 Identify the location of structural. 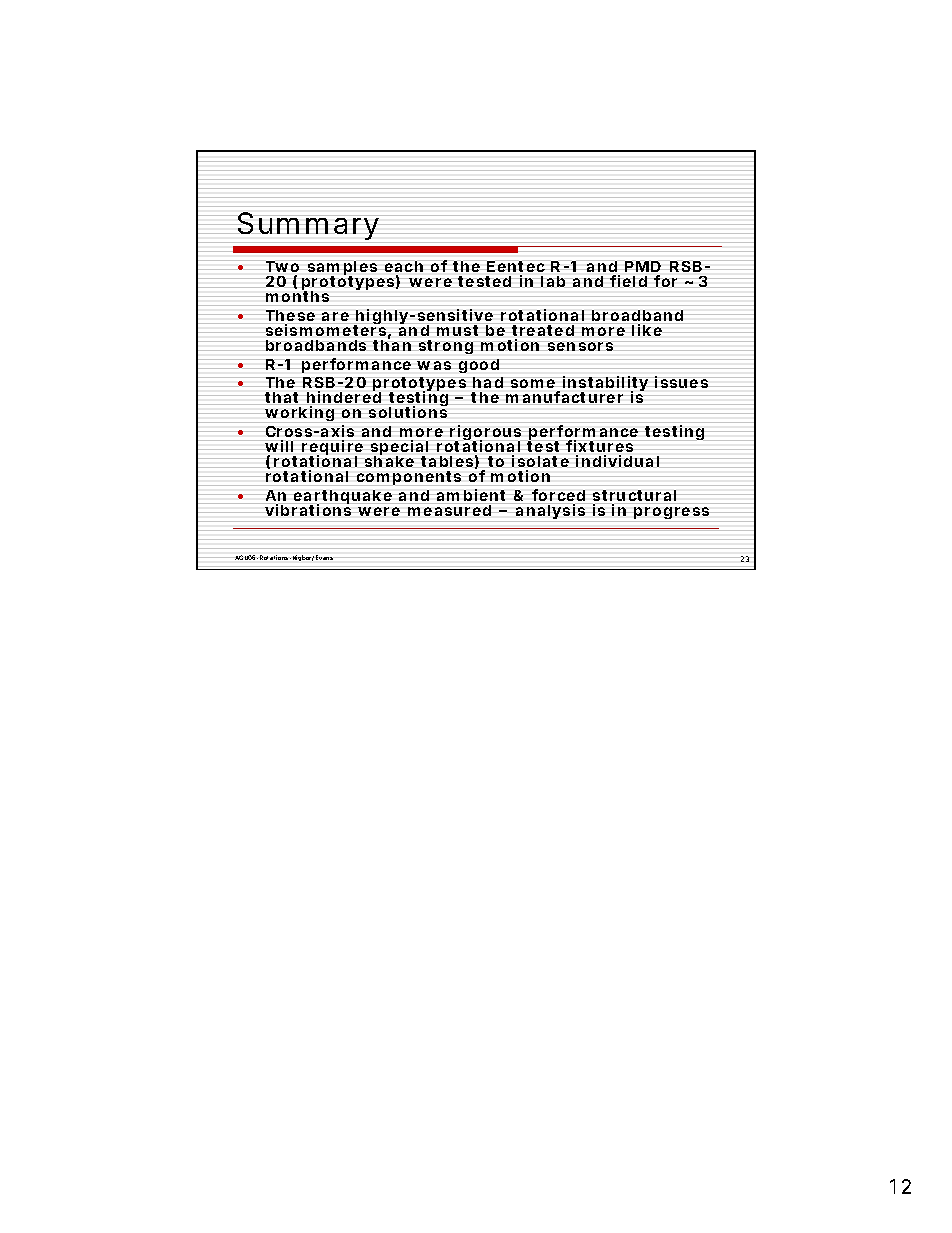
(634, 495).
